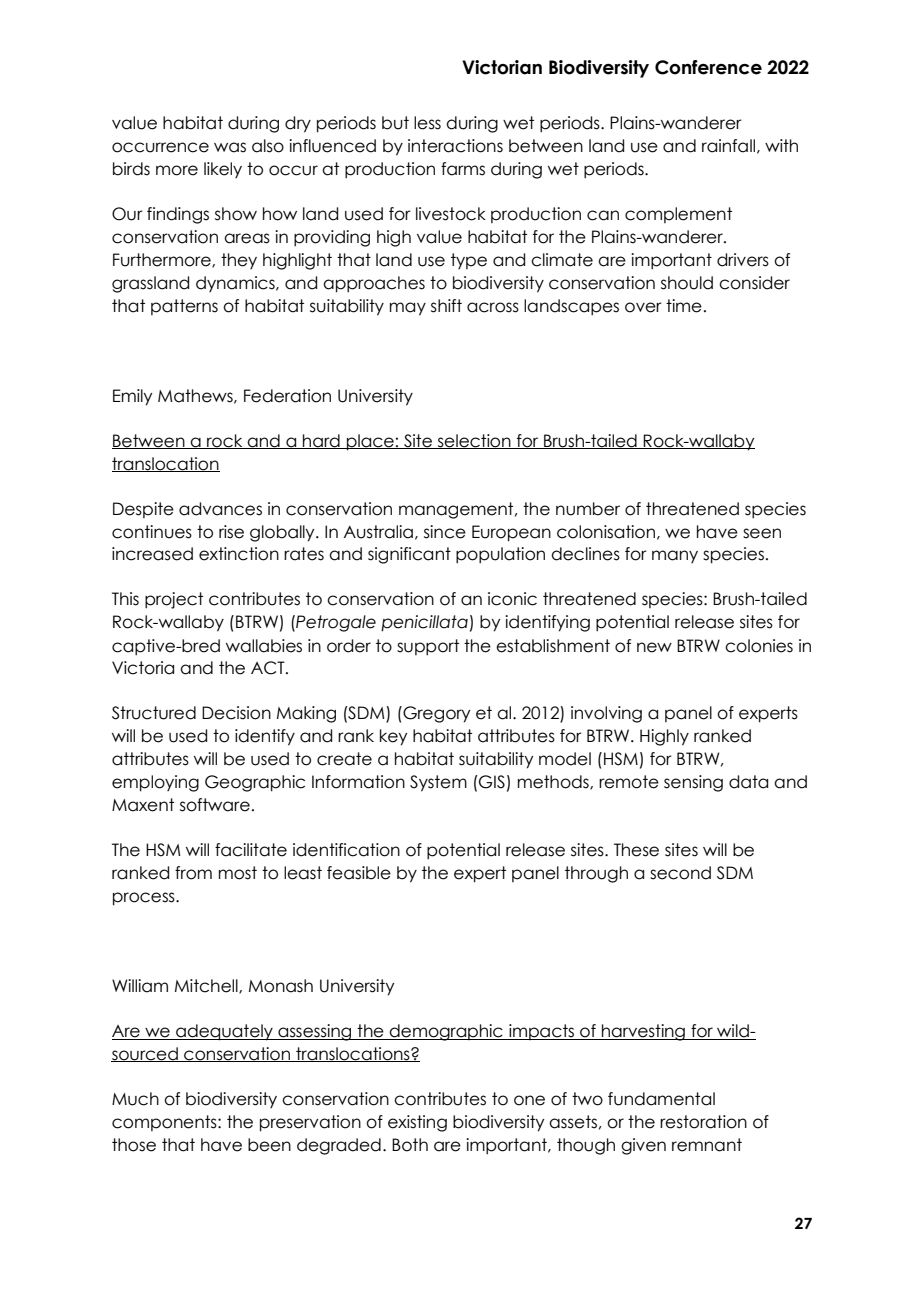 The image size is (924, 1308). What do you see at coordinates (446, 306) in the page?
I see `shift` at bounding box center [446, 306].
